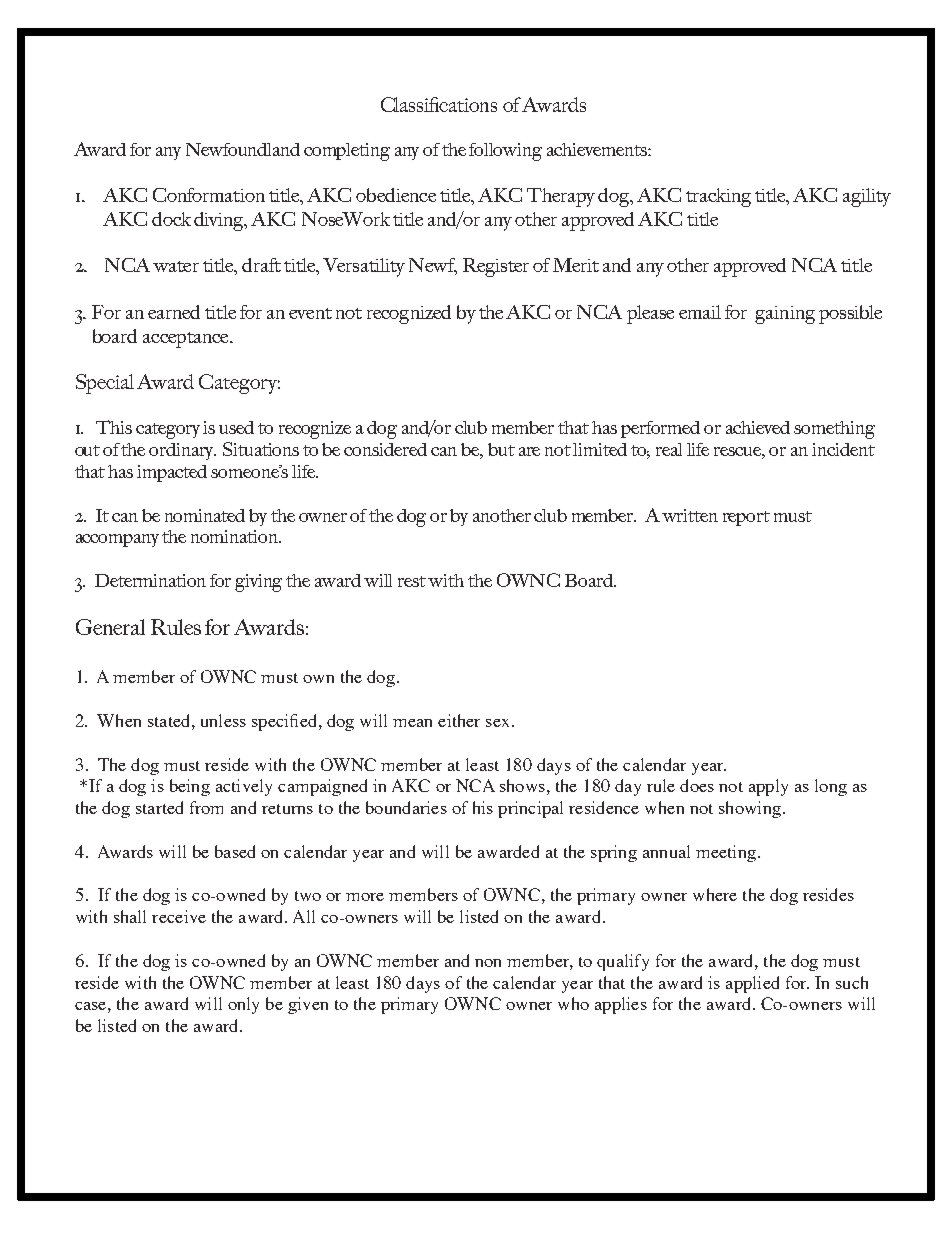 This screenshot has height=1233, width=952. Describe the element at coordinates (501, 449) in the screenshot. I see `but` at that location.
